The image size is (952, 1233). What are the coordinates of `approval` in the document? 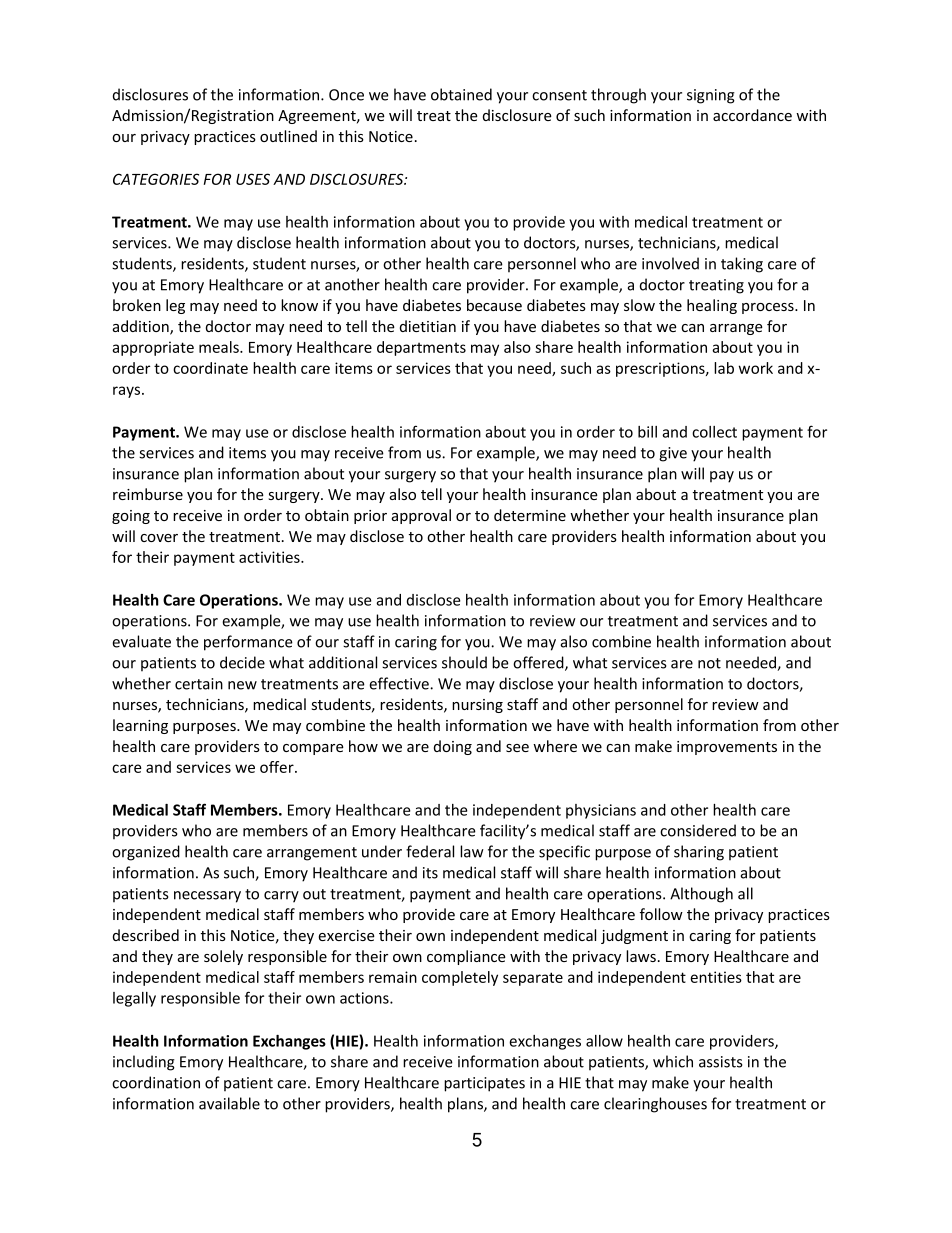 It's located at (421, 516).
